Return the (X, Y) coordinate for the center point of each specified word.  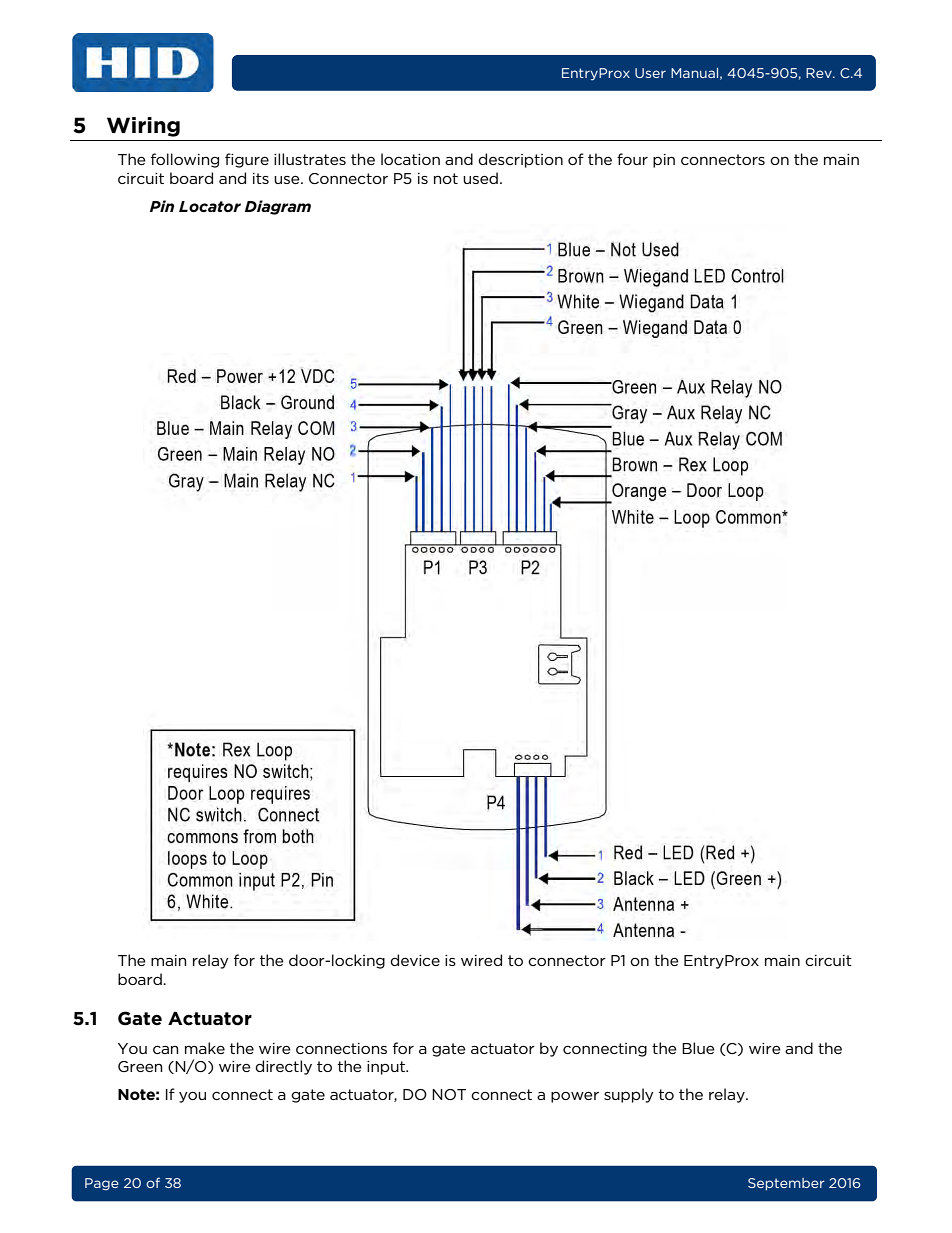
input (387, 1068)
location (410, 159)
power (575, 1097)
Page (102, 1184)
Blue (698, 1048)
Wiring (143, 127)
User (650, 73)
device (415, 960)
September (786, 1184)
